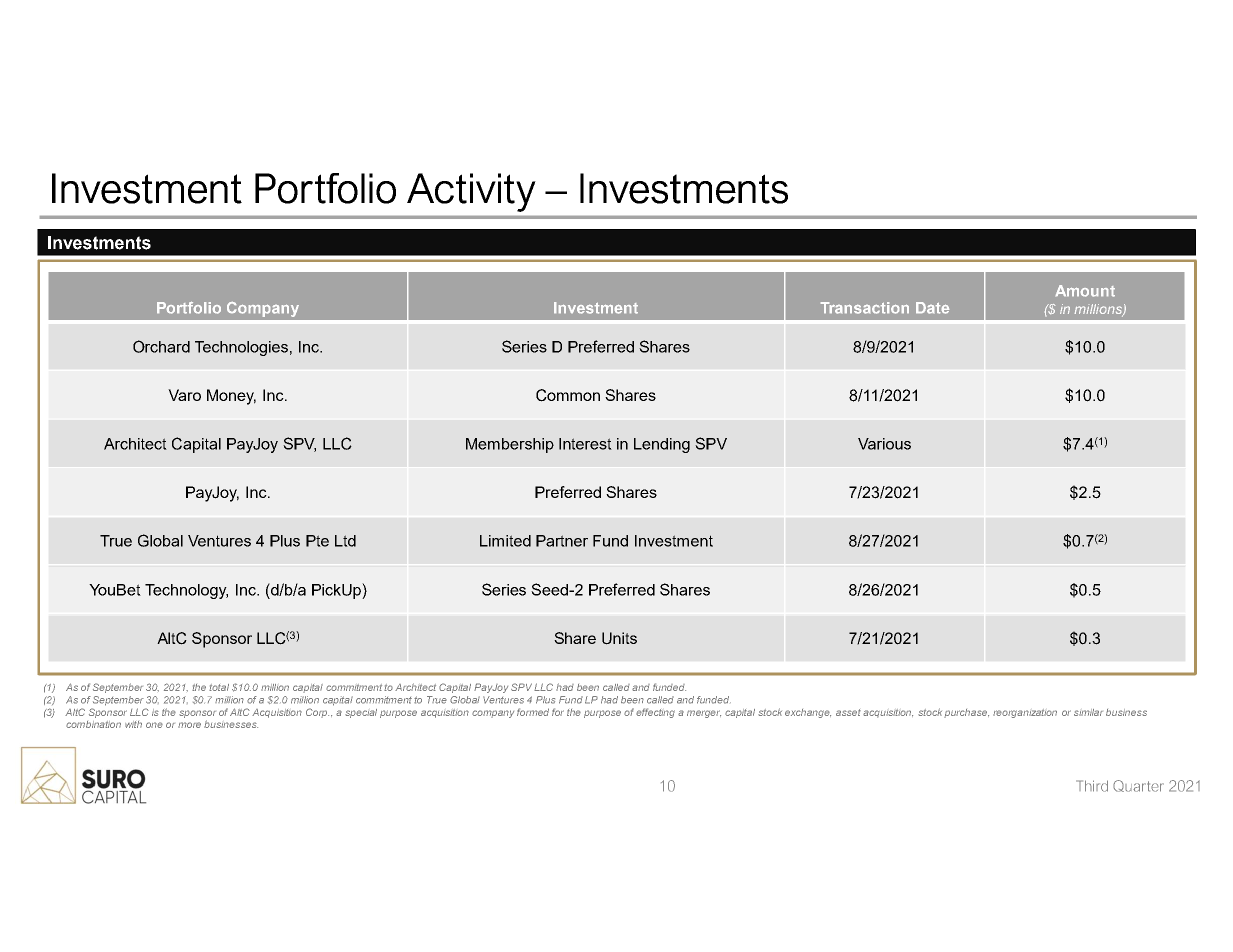 Image resolution: width=1233 pixels, height=952 pixels. Describe the element at coordinates (1092, 786) in the screenshot. I see `Third` at that location.
